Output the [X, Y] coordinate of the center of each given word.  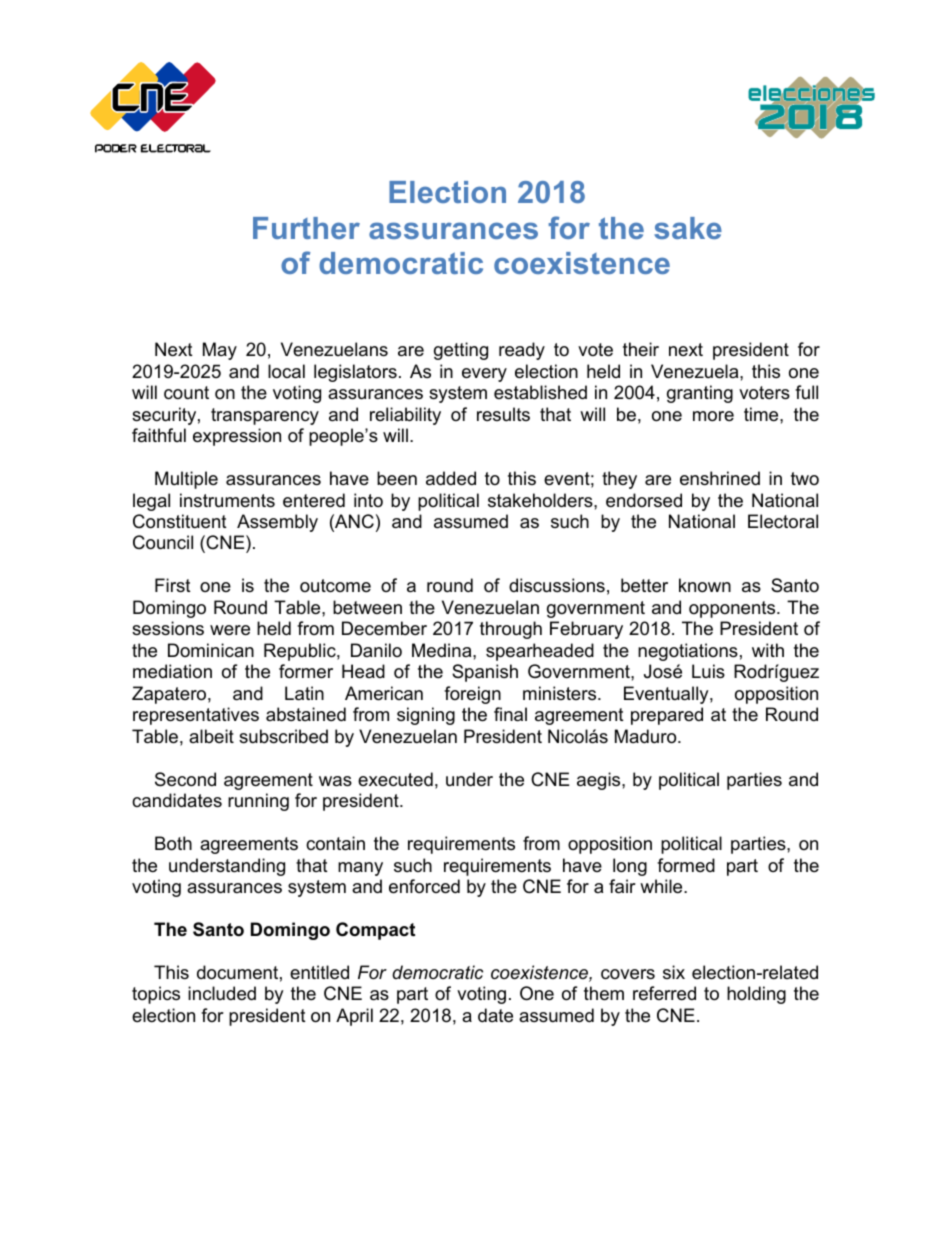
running [258, 802]
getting [461, 351]
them [604, 993]
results [503, 414]
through [511, 630]
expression [237, 437]
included [222, 993]
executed [395, 779]
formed [686, 865]
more [713, 416]
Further [306, 228]
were [230, 630]
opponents [733, 609]
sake [688, 228]
